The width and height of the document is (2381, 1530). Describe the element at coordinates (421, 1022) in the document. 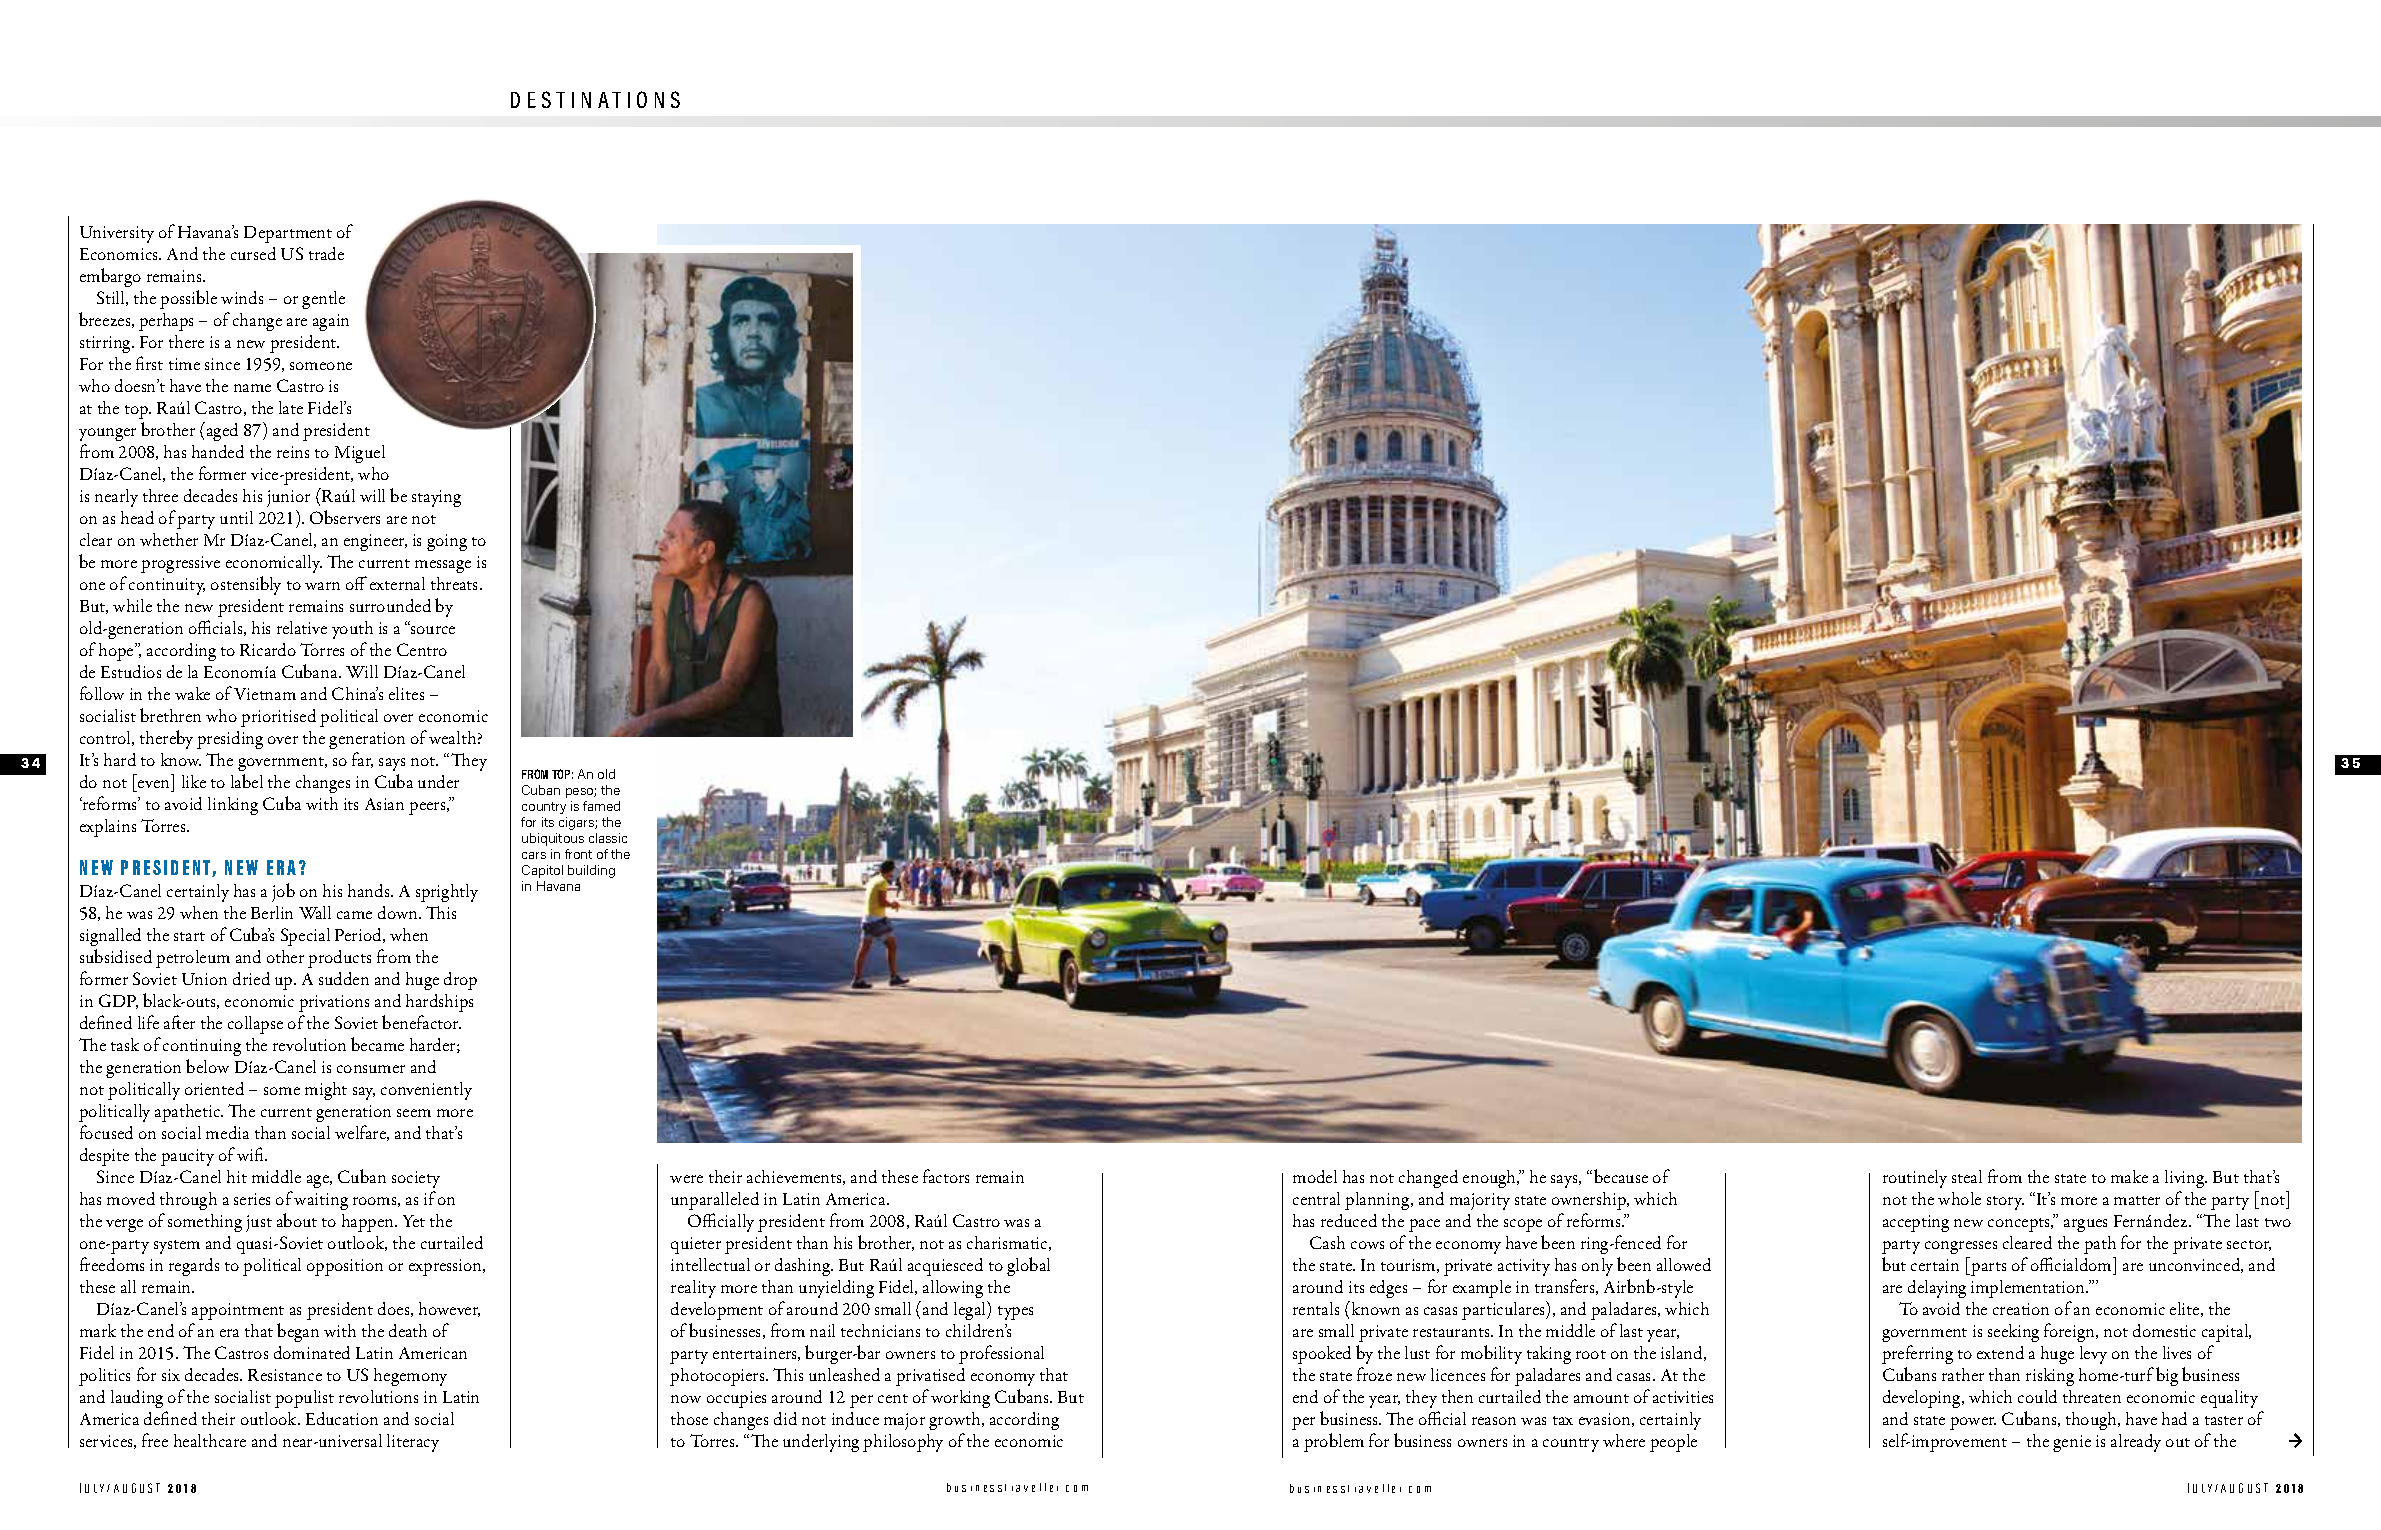

I see `benefactor` at that location.
